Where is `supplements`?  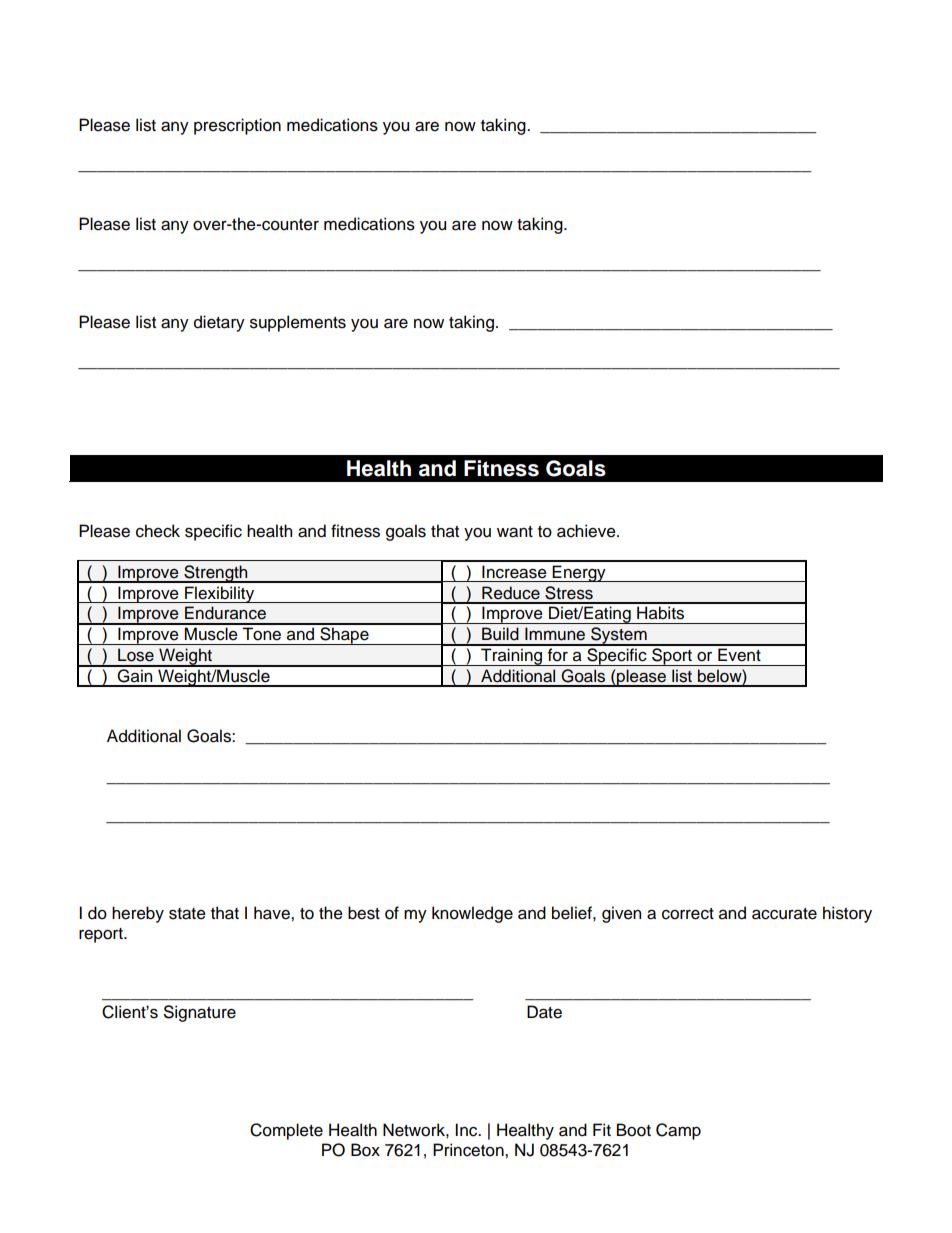
supplements is located at coordinates (298, 323).
